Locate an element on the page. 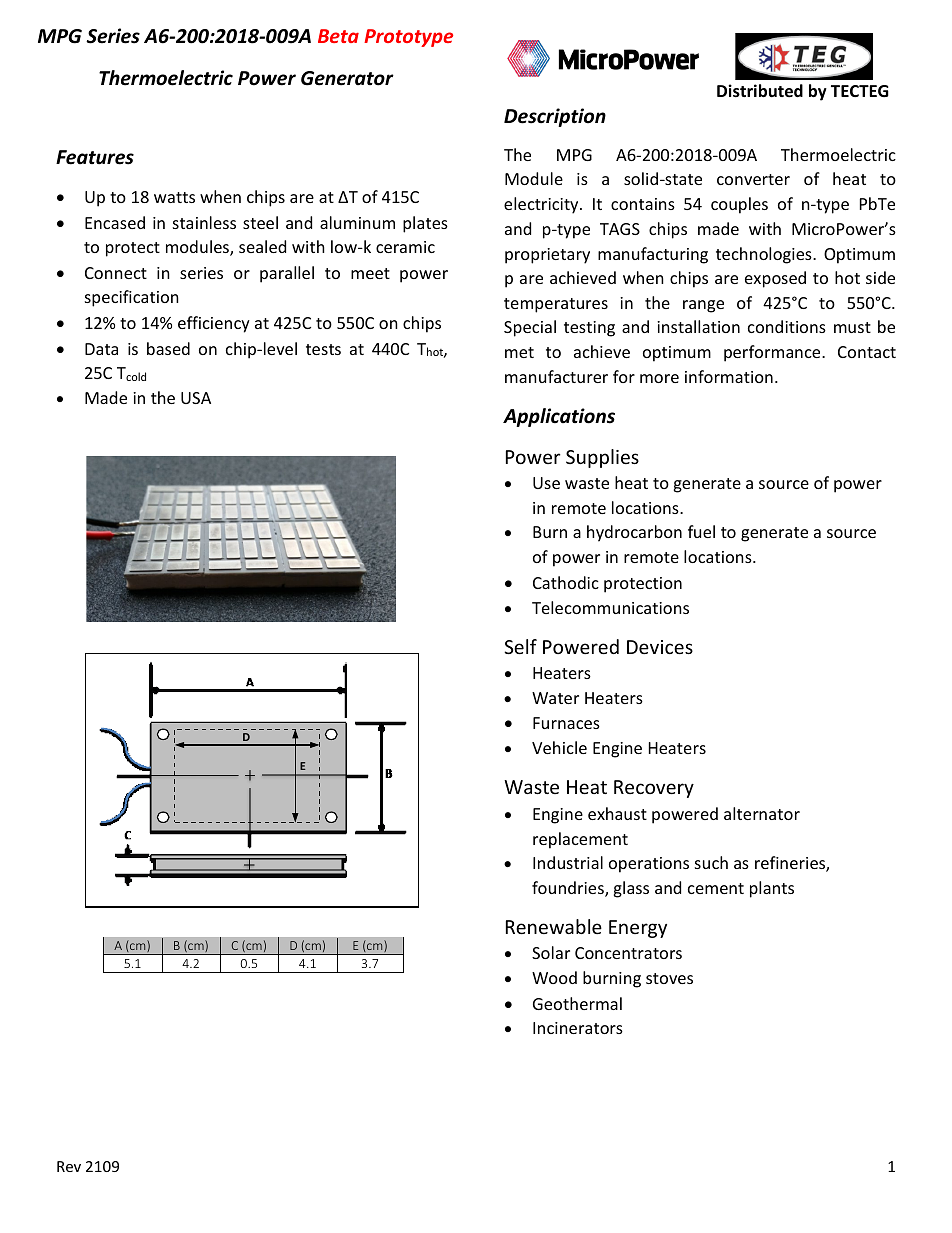 Image resolution: width=952 pixels, height=1233 pixels. Rev is located at coordinates (69, 1166).
